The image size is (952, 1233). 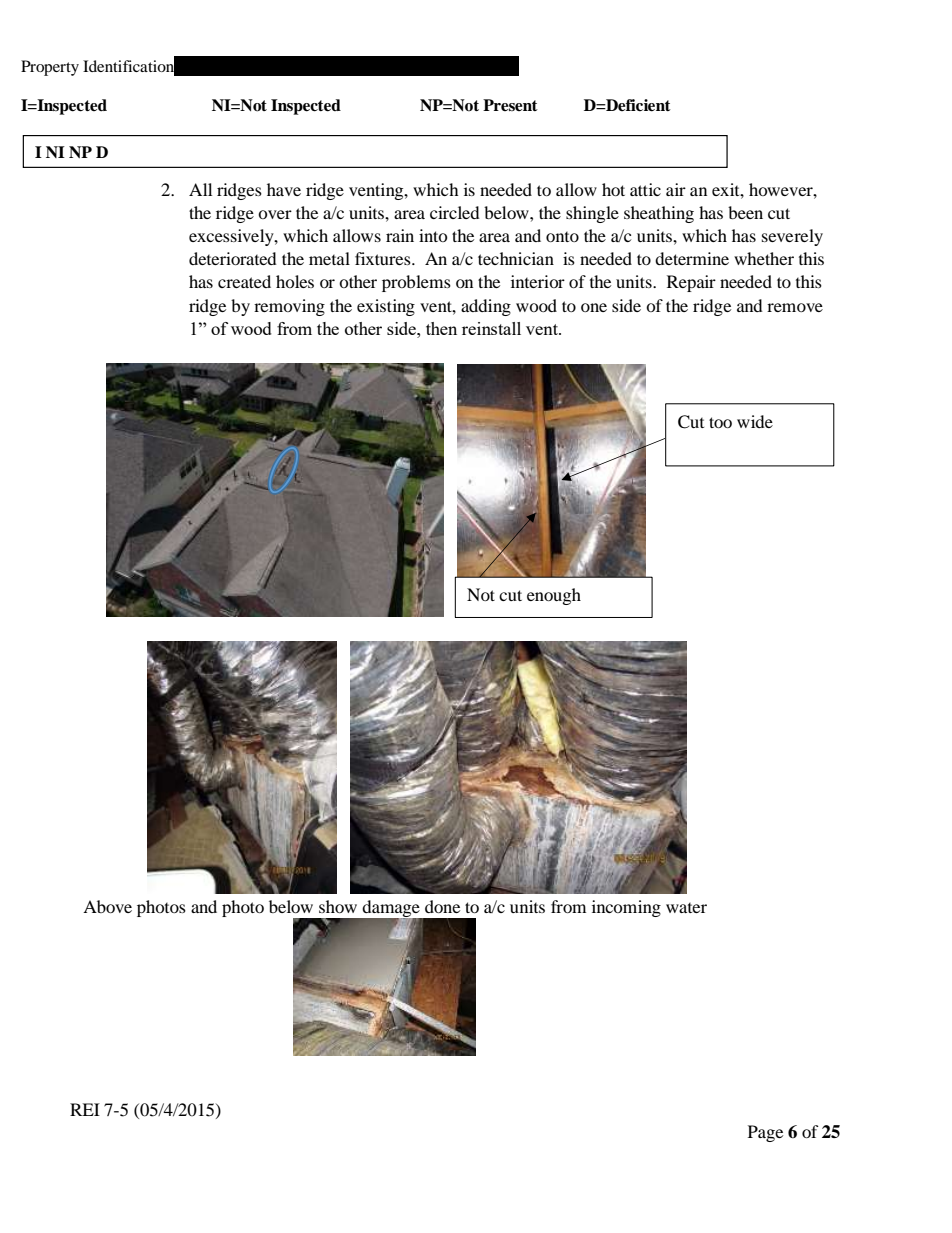 I want to click on water, so click(x=686, y=908).
